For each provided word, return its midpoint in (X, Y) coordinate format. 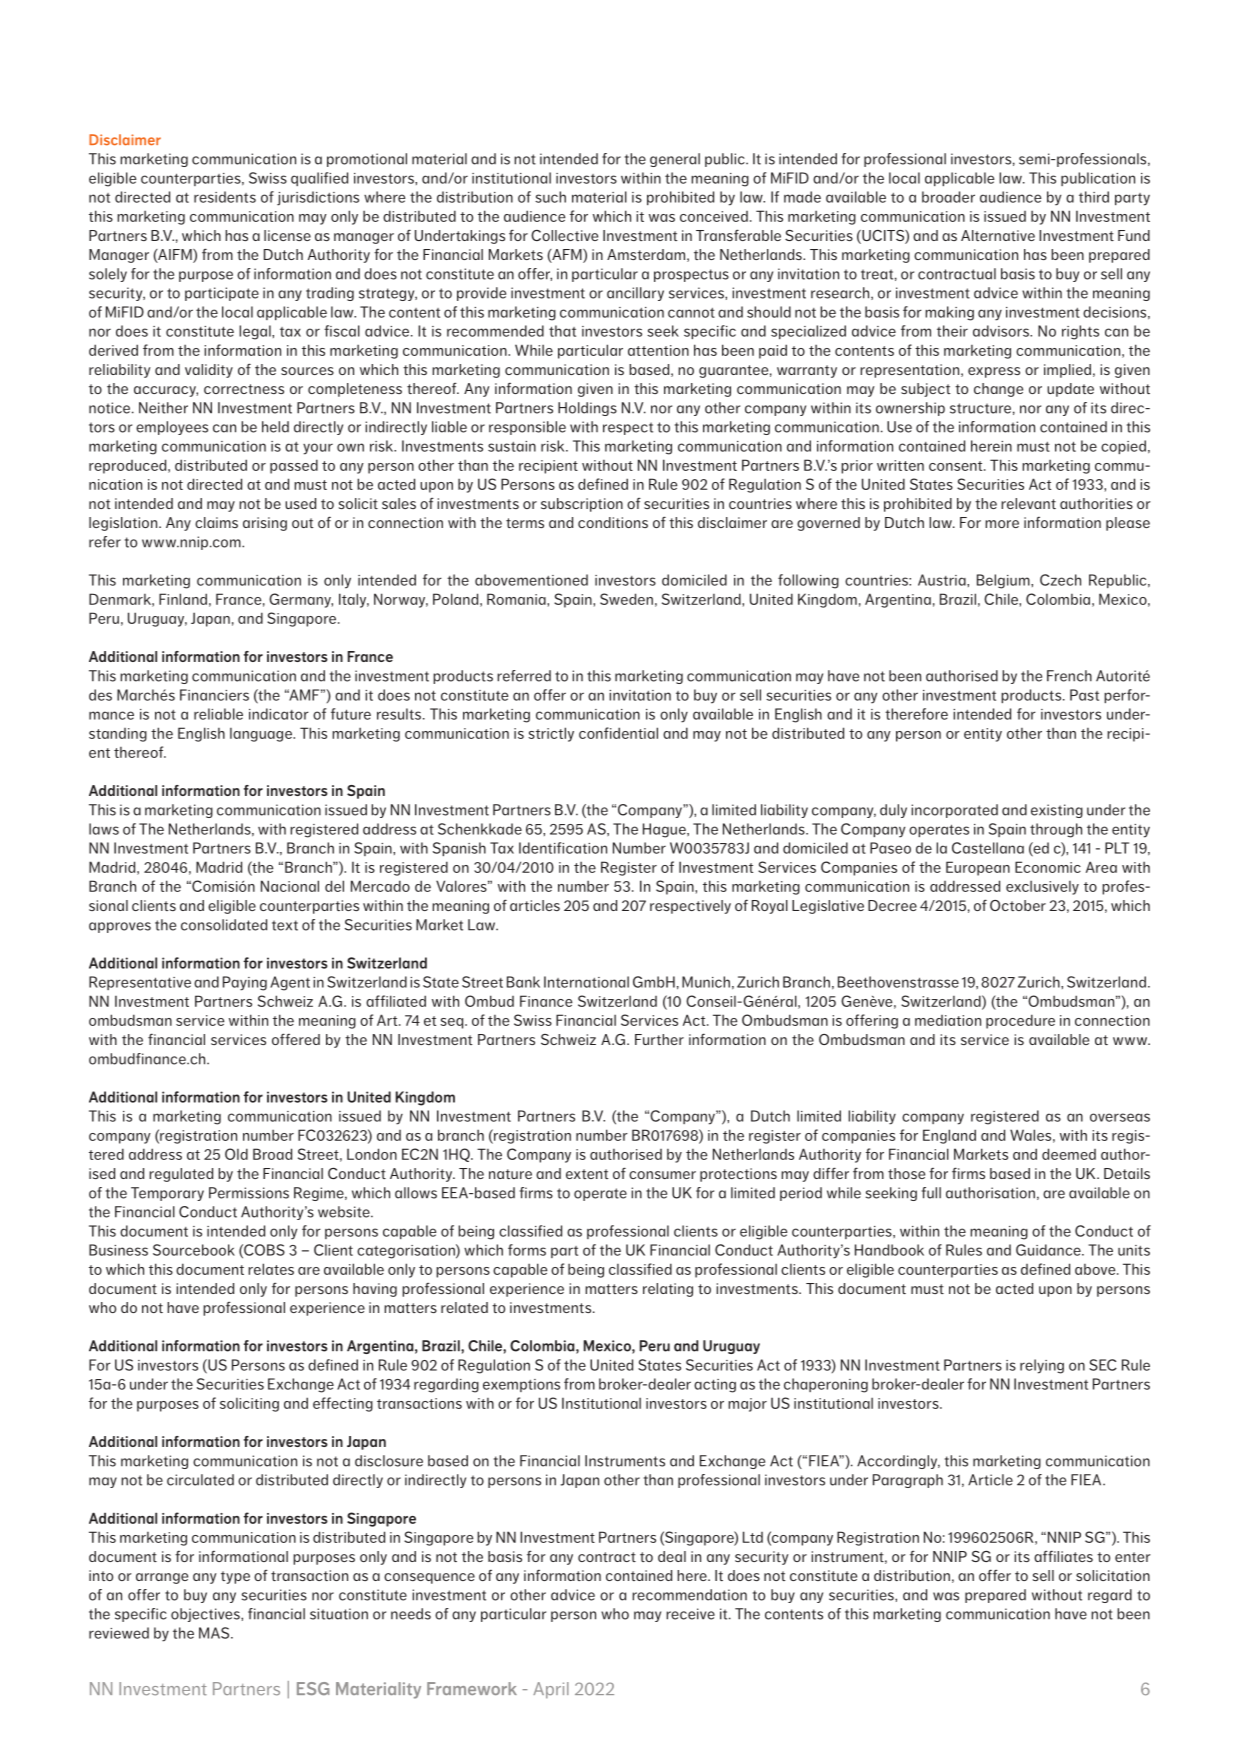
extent (587, 1174)
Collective (564, 235)
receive (690, 1614)
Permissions (249, 1193)
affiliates (1063, 1556)
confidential (618, 733)
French (1069, 676)
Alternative (998, 235)
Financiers (214, 695)
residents (225, 197)
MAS (215, 1633)
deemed (1069, 1154)
